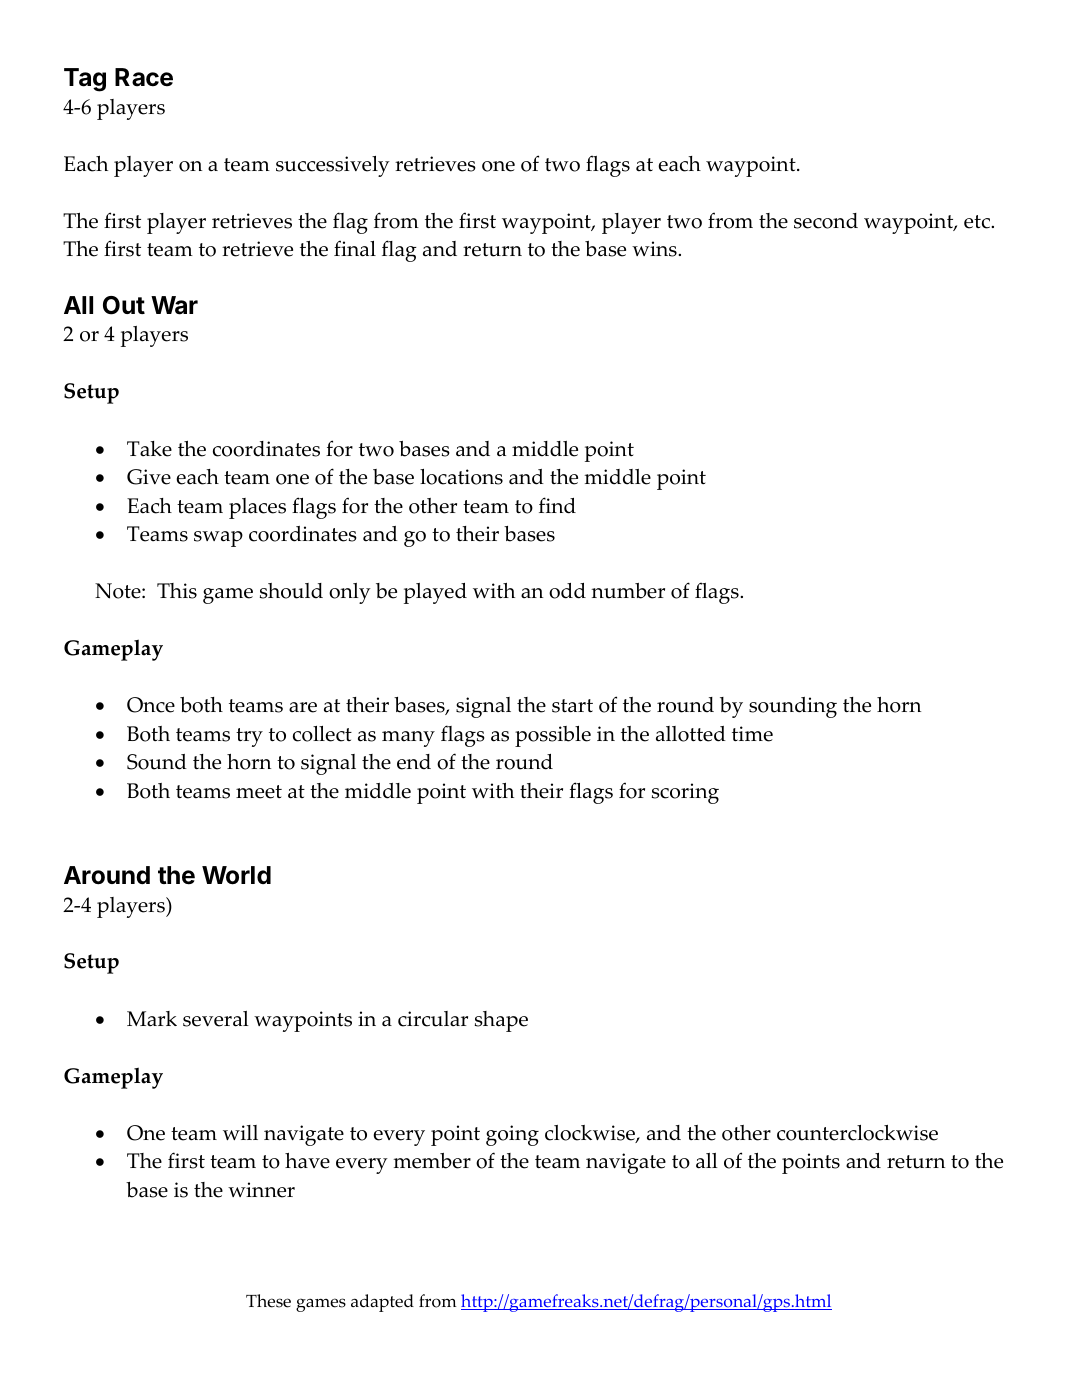 The height and width of the image is (1395, 1078). Describe the element at coordinates (259, 792) in the image. I see `meet` at that location.
